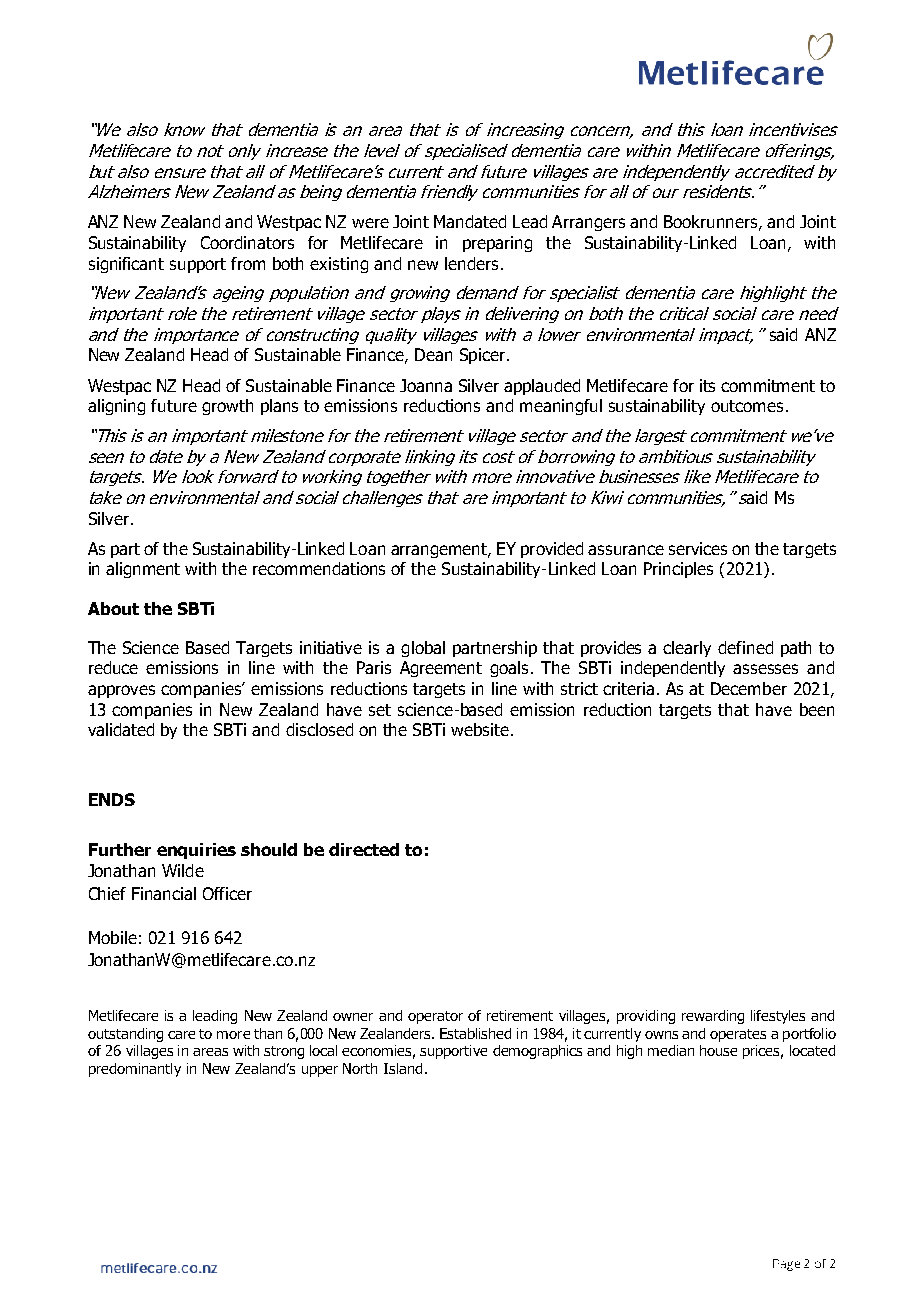 This screenshot has height=1308, width=924. What do you see at coordinates (698, 548) in the screenshot?
I see `services` at bounding box center [698, 548].
